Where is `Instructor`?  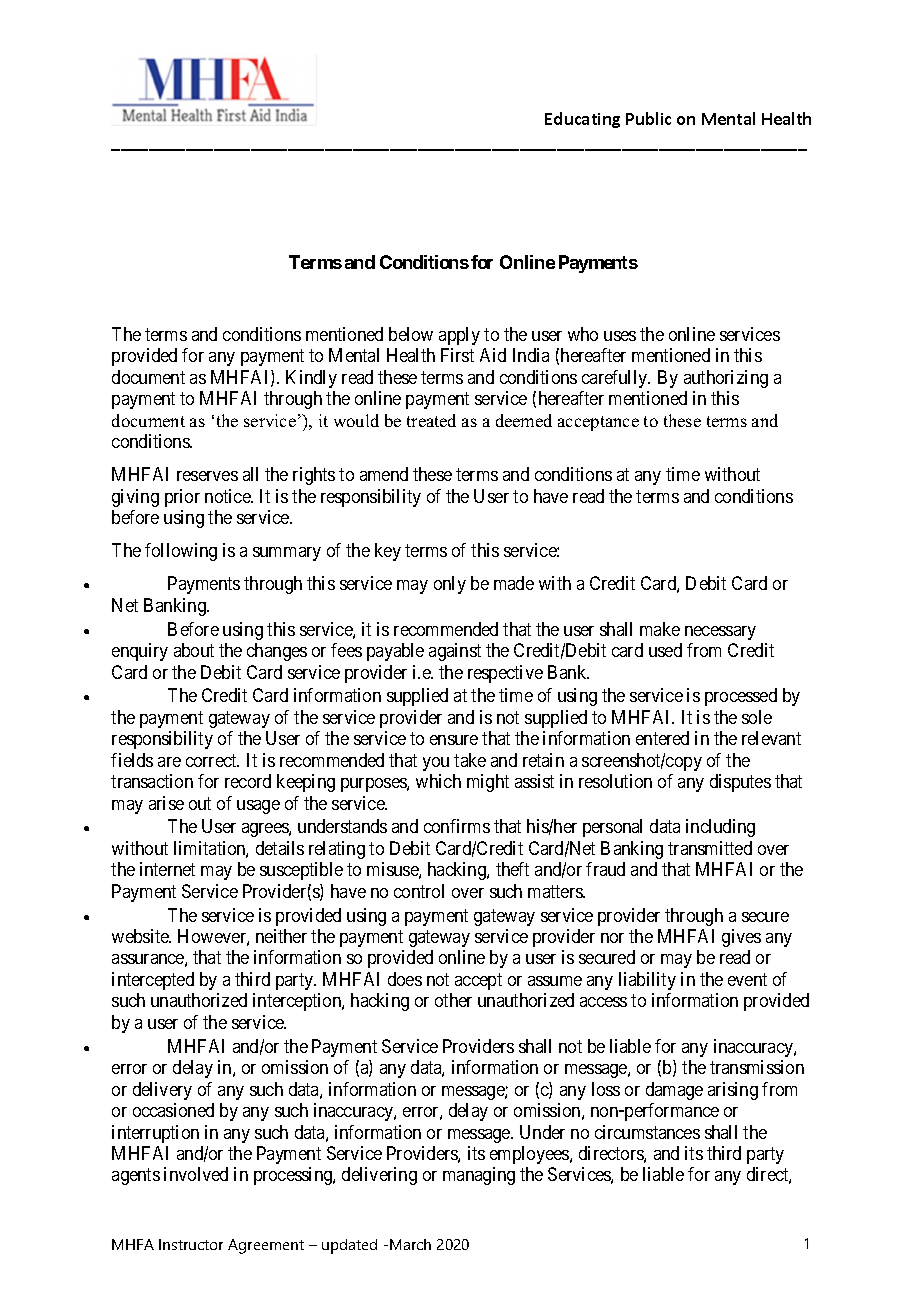
Instructor is located at coordinates (191, 1244).
